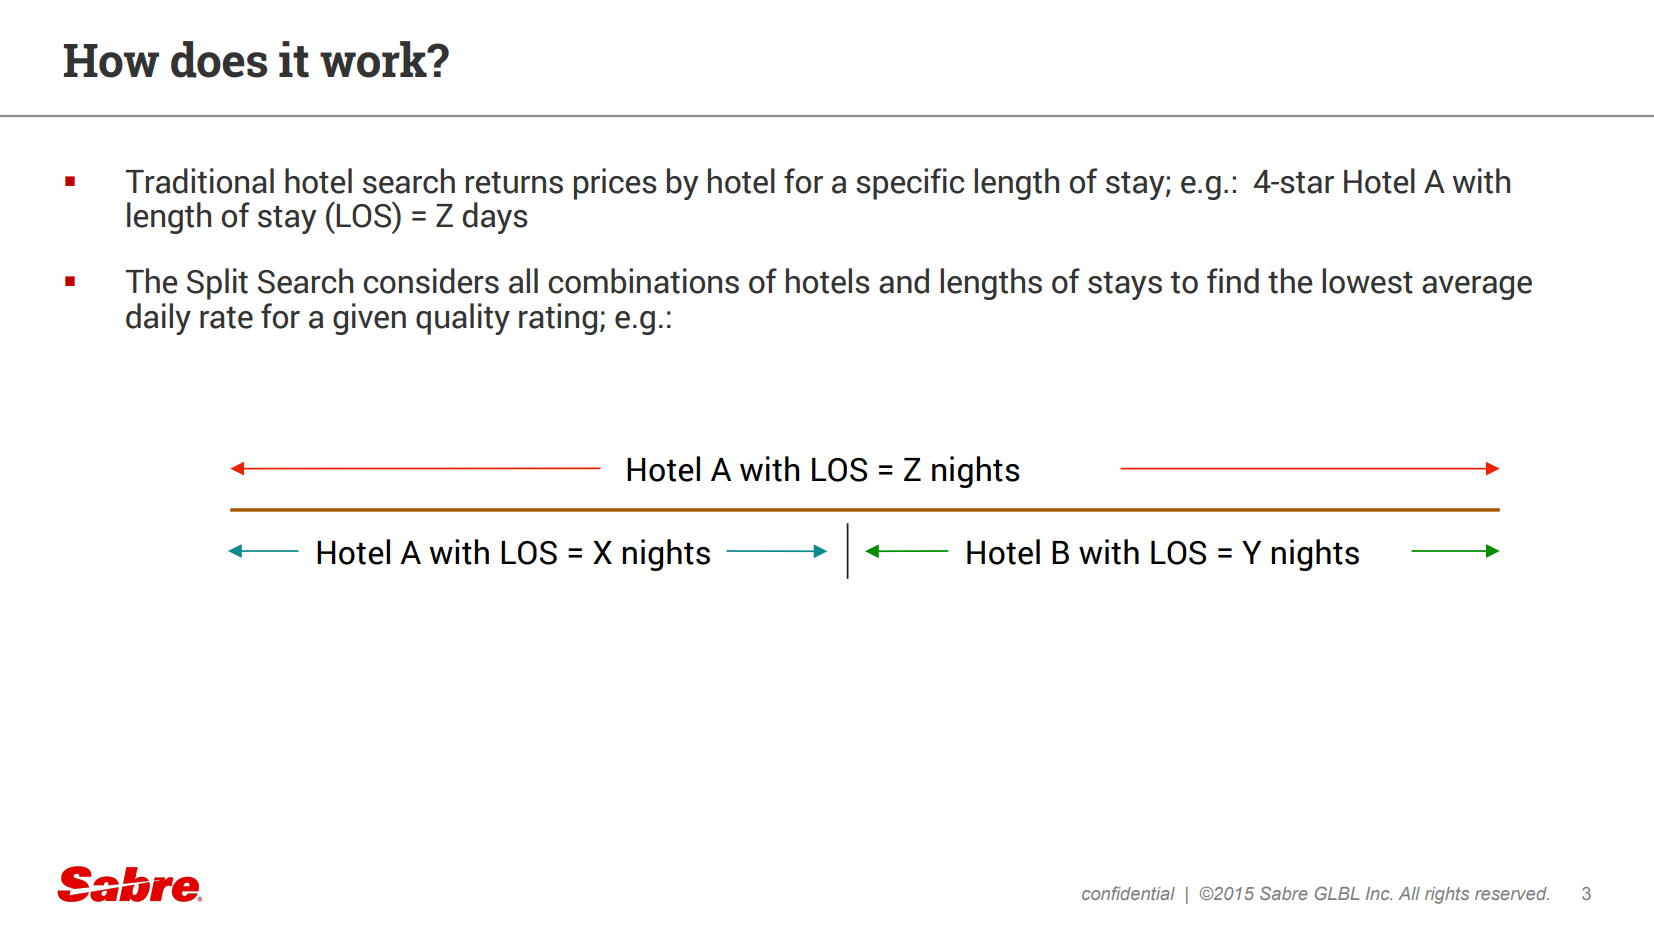  I want to click on Sabre, so click(1284, 893).
